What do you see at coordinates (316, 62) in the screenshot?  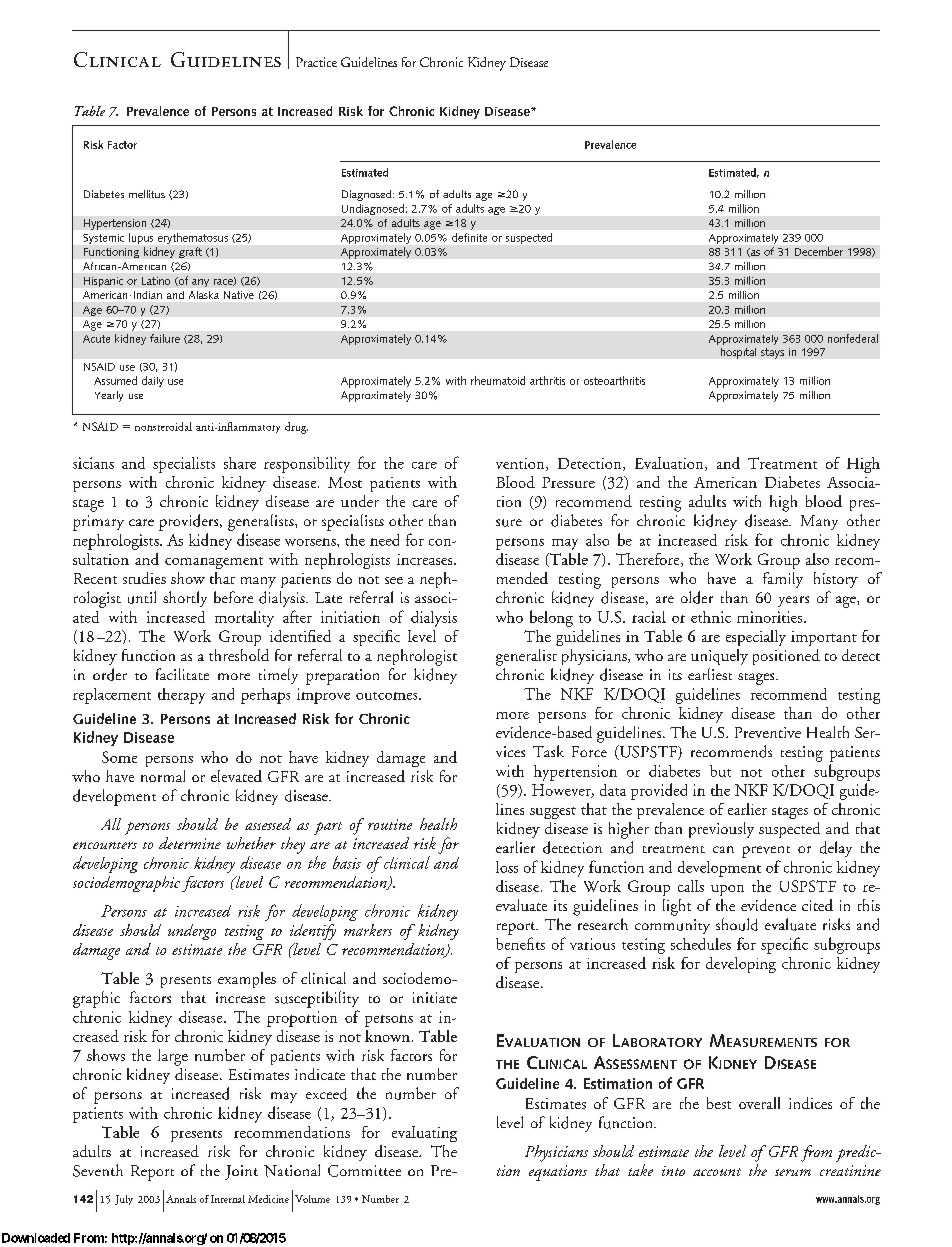 I see `Practice` at bounding box center [316, 62].
